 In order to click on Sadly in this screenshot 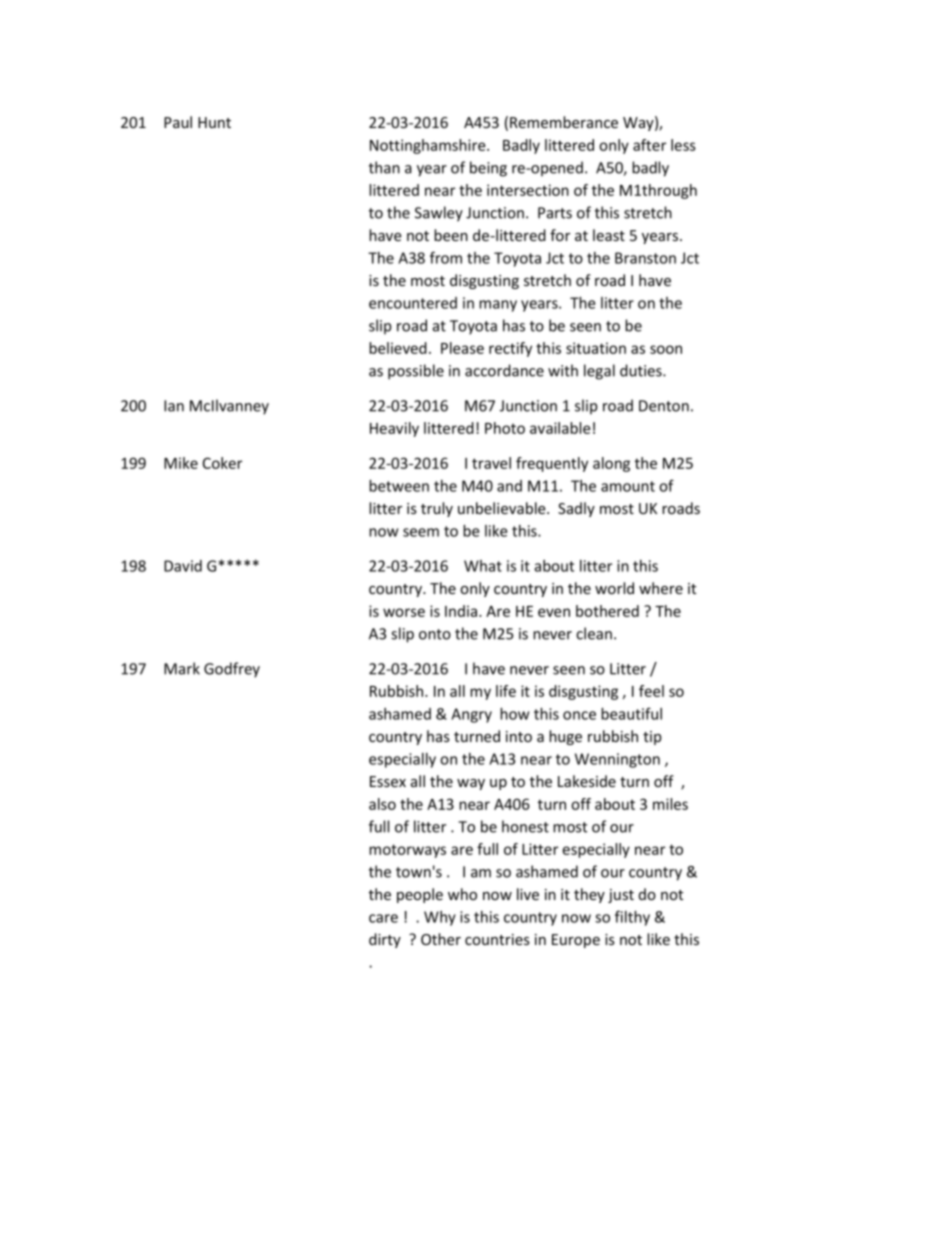, I will do `click(576, 509)`.
